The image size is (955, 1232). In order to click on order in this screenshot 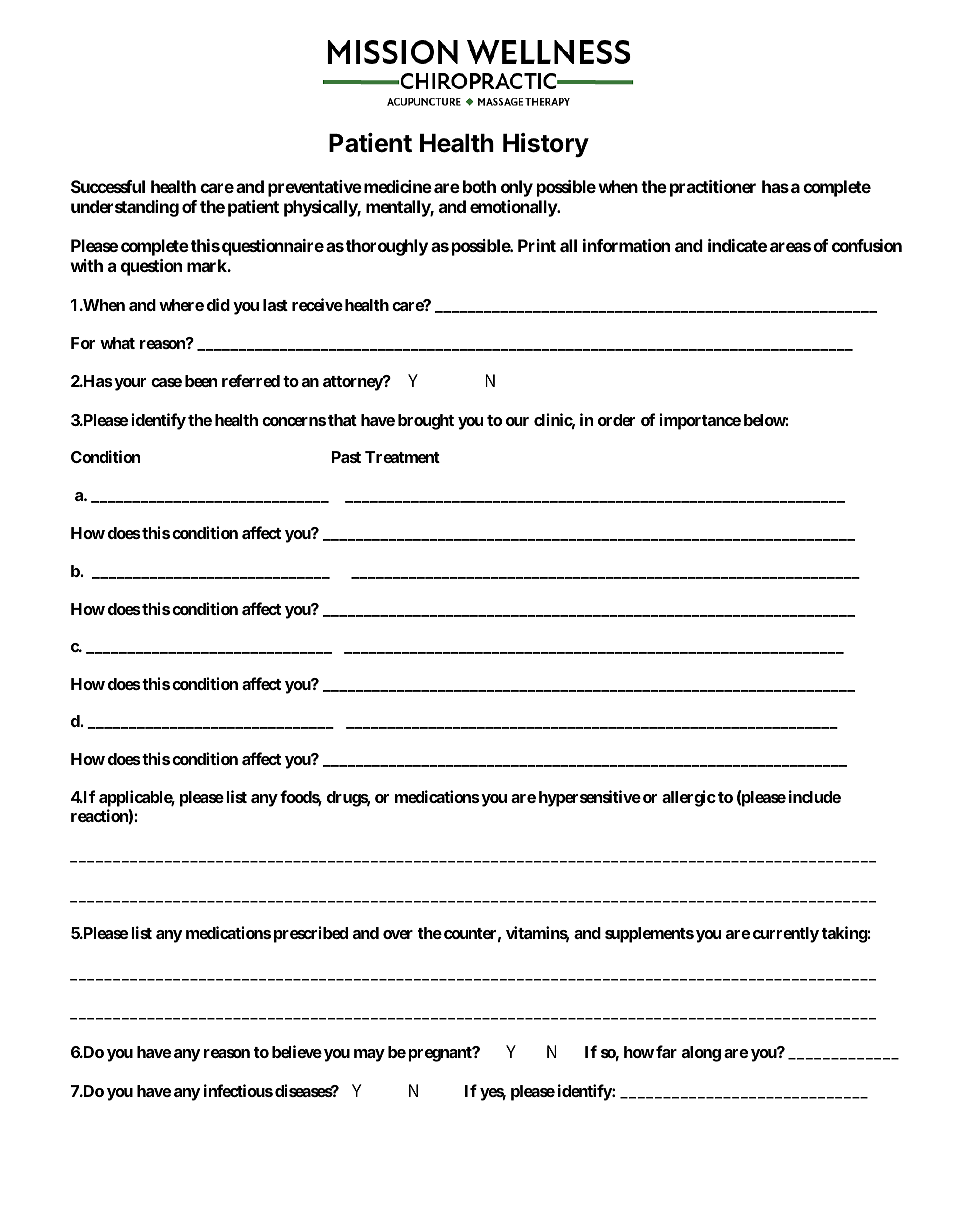, I will do `click(616, 420)`.
